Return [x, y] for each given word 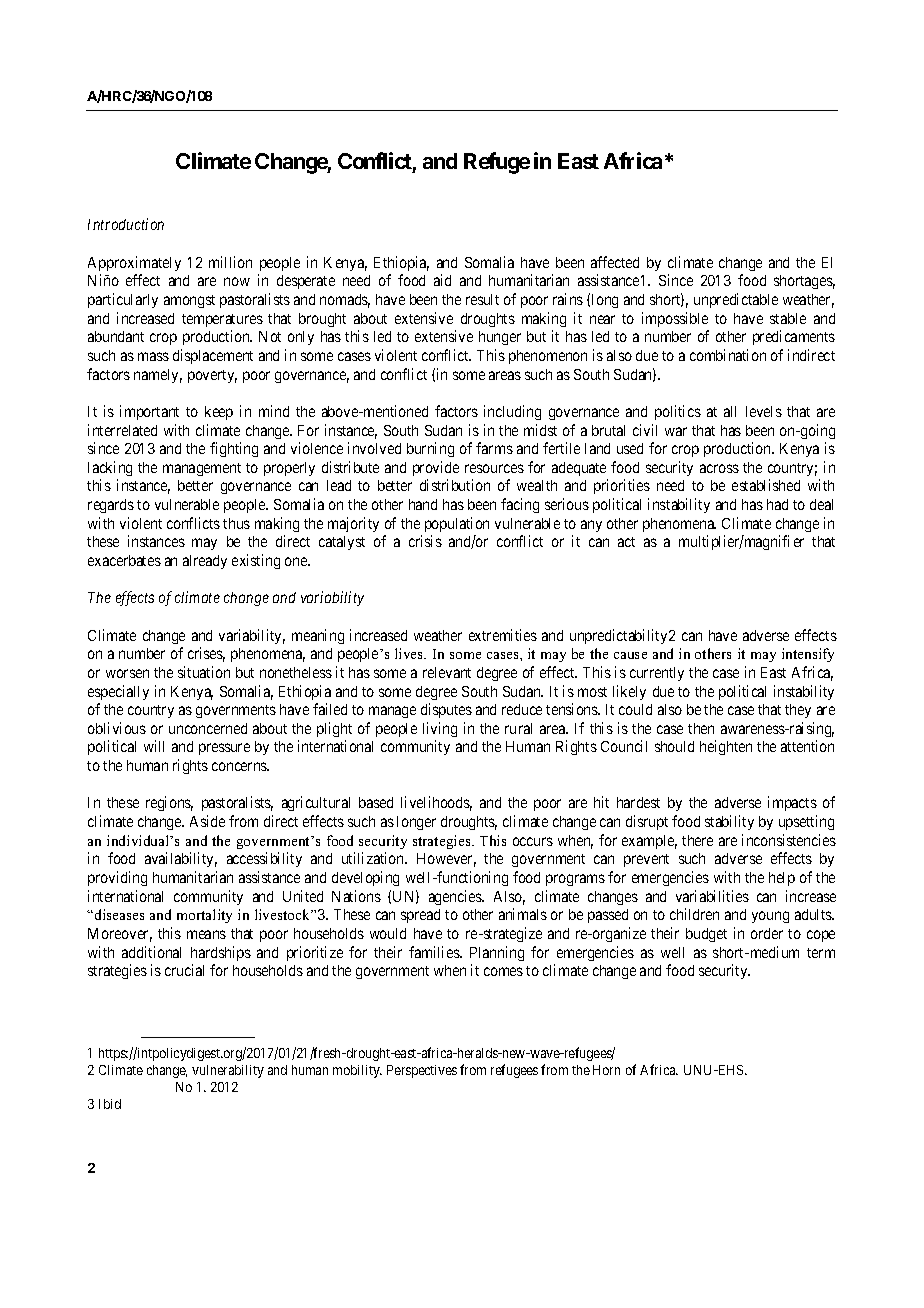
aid [442, 280]
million [230, 262]
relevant [447, 672]
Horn [606, 1070]
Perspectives [422, 1071]
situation [204, 672]
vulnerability [228, 1071]
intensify [808, 655]
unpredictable [736, 300]
